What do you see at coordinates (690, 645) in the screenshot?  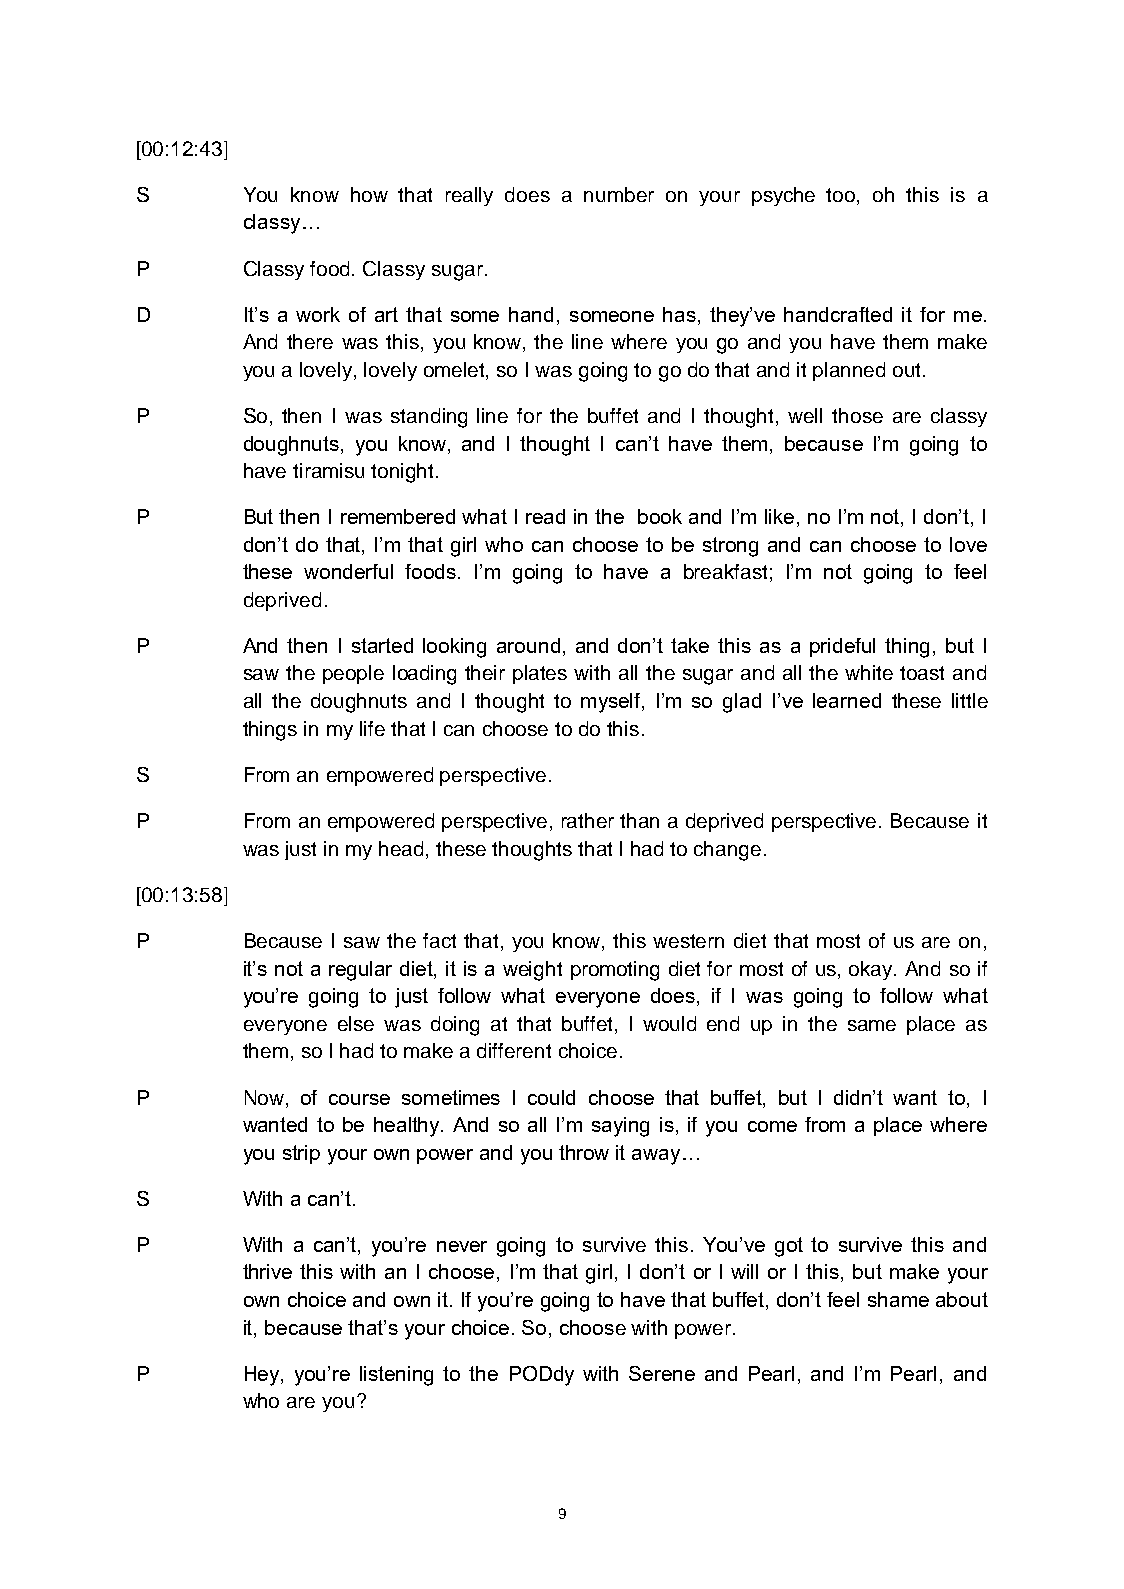 I see `take` at bounding box center [690, 645].
